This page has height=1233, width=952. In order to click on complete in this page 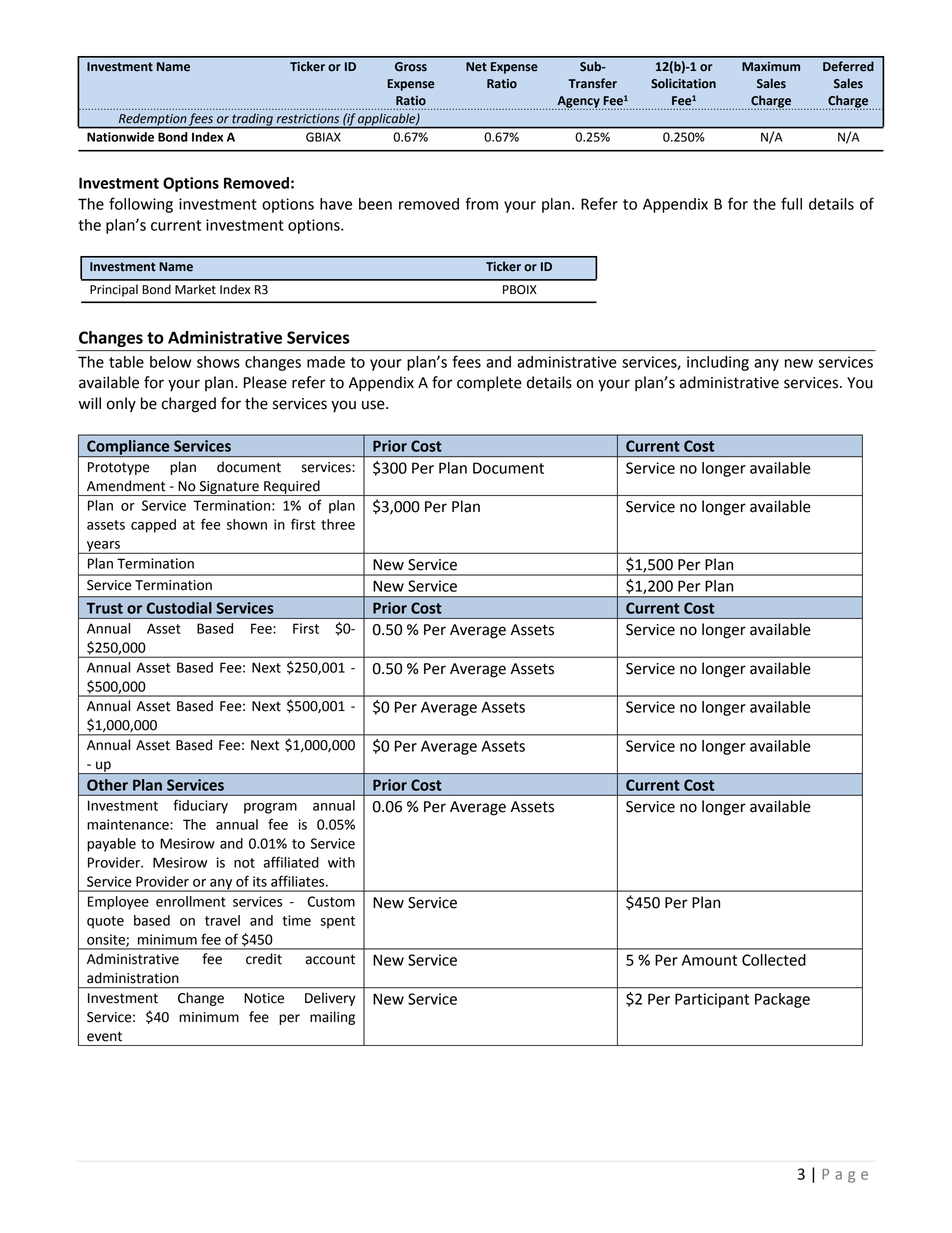, I will do `click(489, 384)`.
